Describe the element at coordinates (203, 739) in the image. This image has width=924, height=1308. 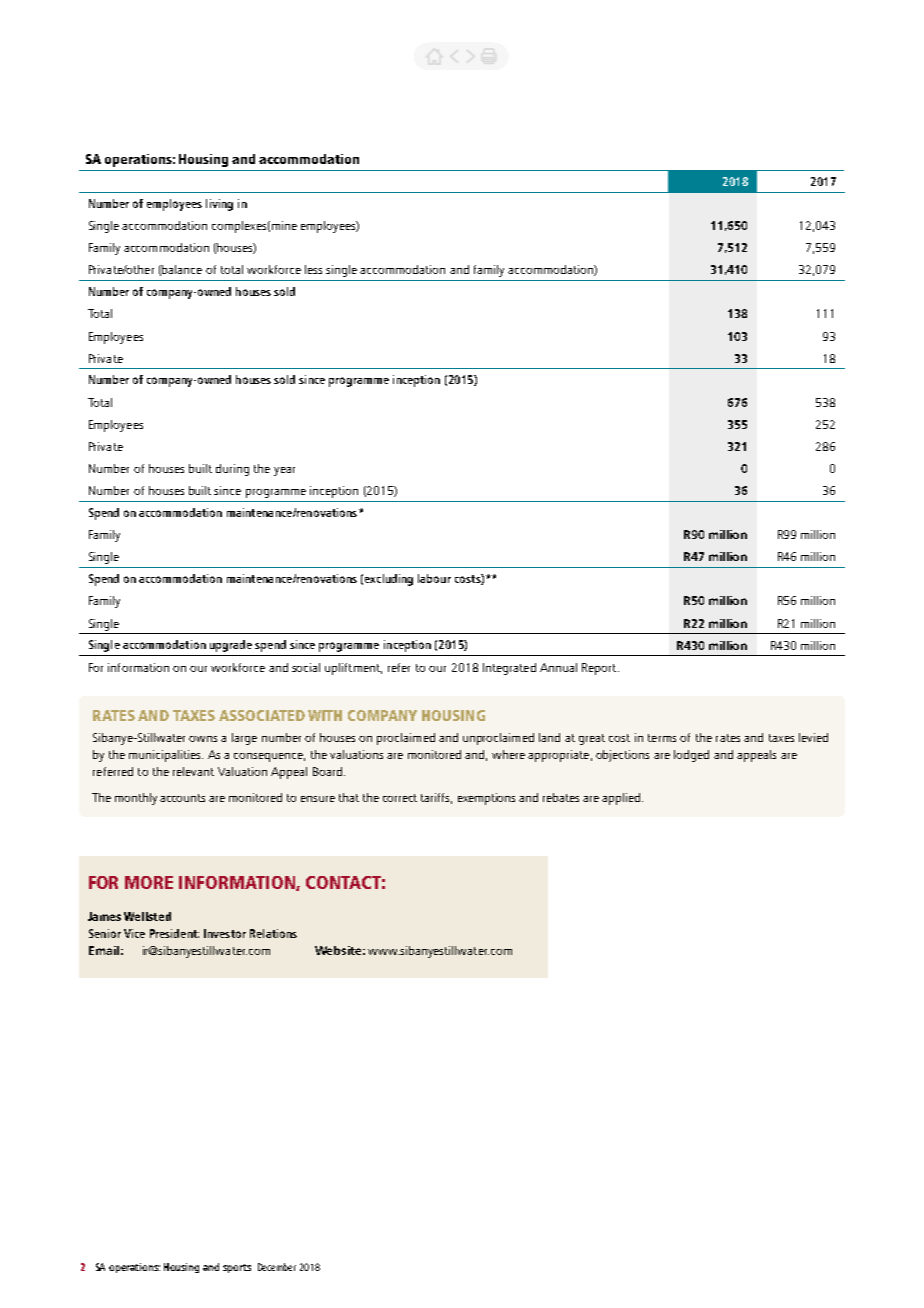
I see `owns` at that location.
